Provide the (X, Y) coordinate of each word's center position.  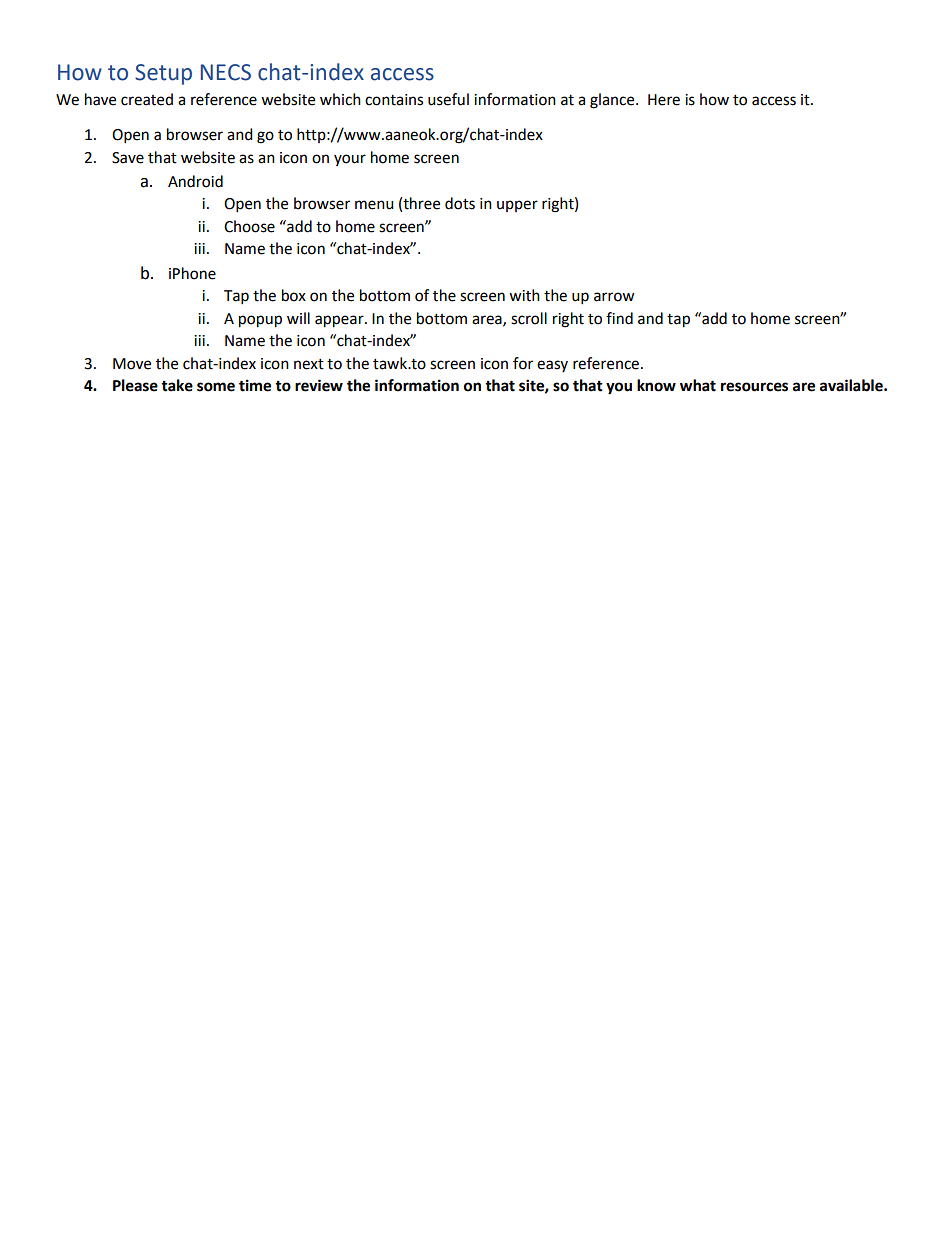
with (524, 295)
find (619, 318)
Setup (163, 74)
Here (664, 100)
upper (517, 206)
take (177, 385)
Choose (249, 226)
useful (448, 99)
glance (613, 101)
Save (128, 158)
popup (260, 321)
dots (460, 203)
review (319, 385)
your (350, 160)
